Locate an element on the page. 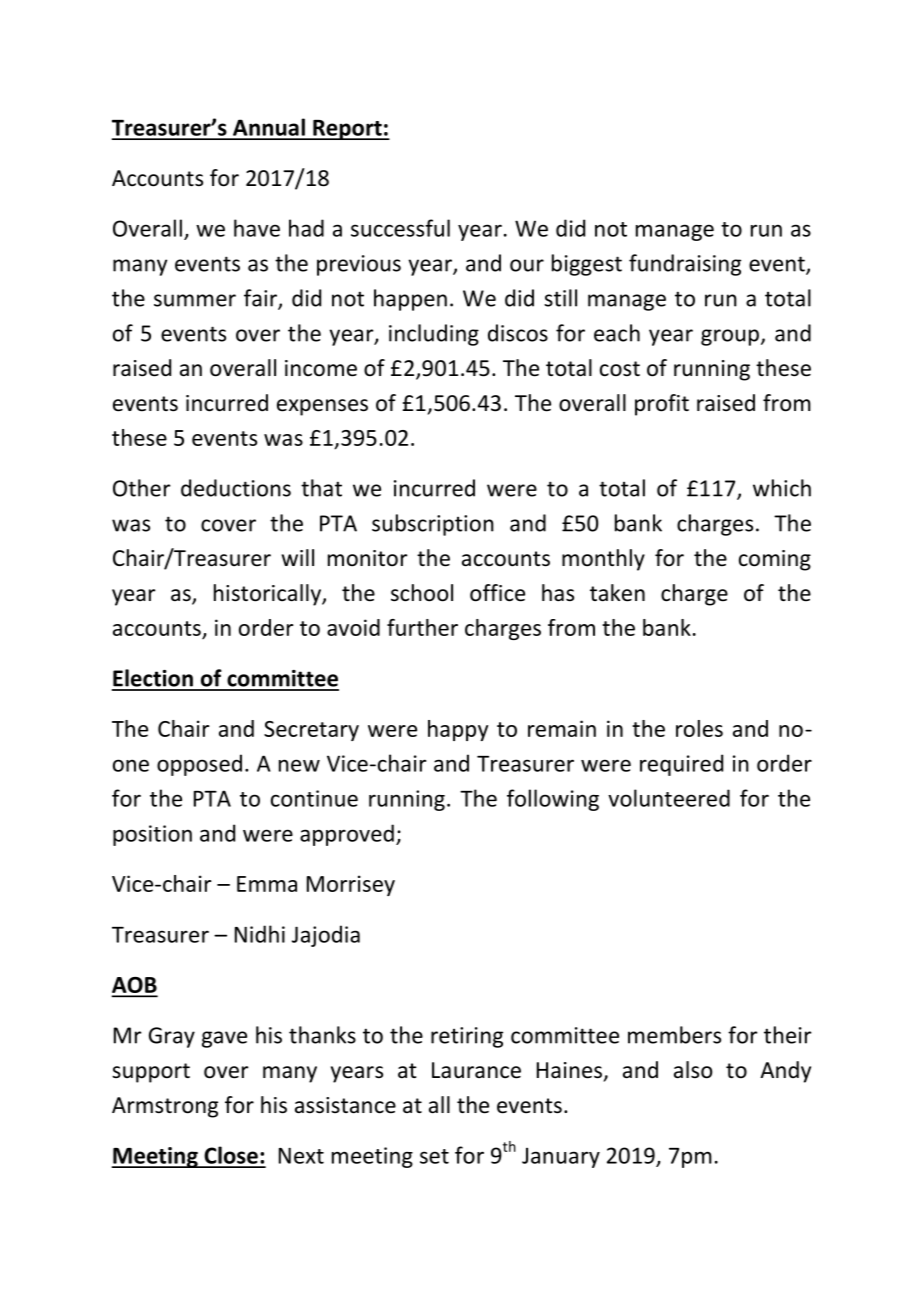 The image size is (924, 1308). volunteered is located at coordinates (669, 798).
